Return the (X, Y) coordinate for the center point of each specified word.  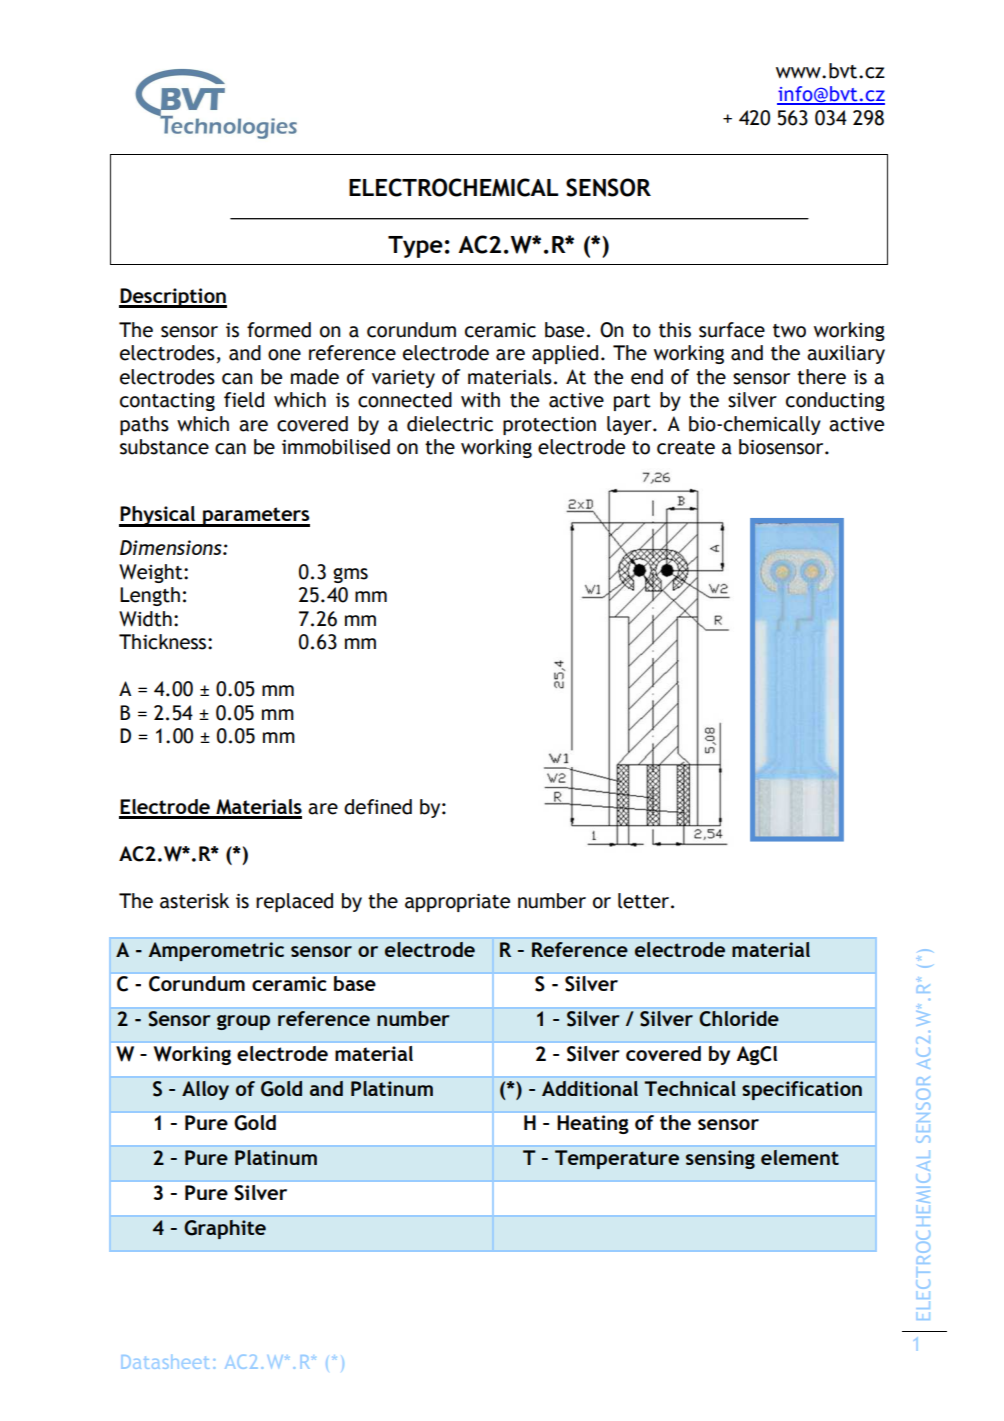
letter (645, 901)
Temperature (617, 1159)
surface (732, 330)
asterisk (194, 901)
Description (173, 298)
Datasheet (165, 1362)
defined (378, 807)
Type (415, 247)
